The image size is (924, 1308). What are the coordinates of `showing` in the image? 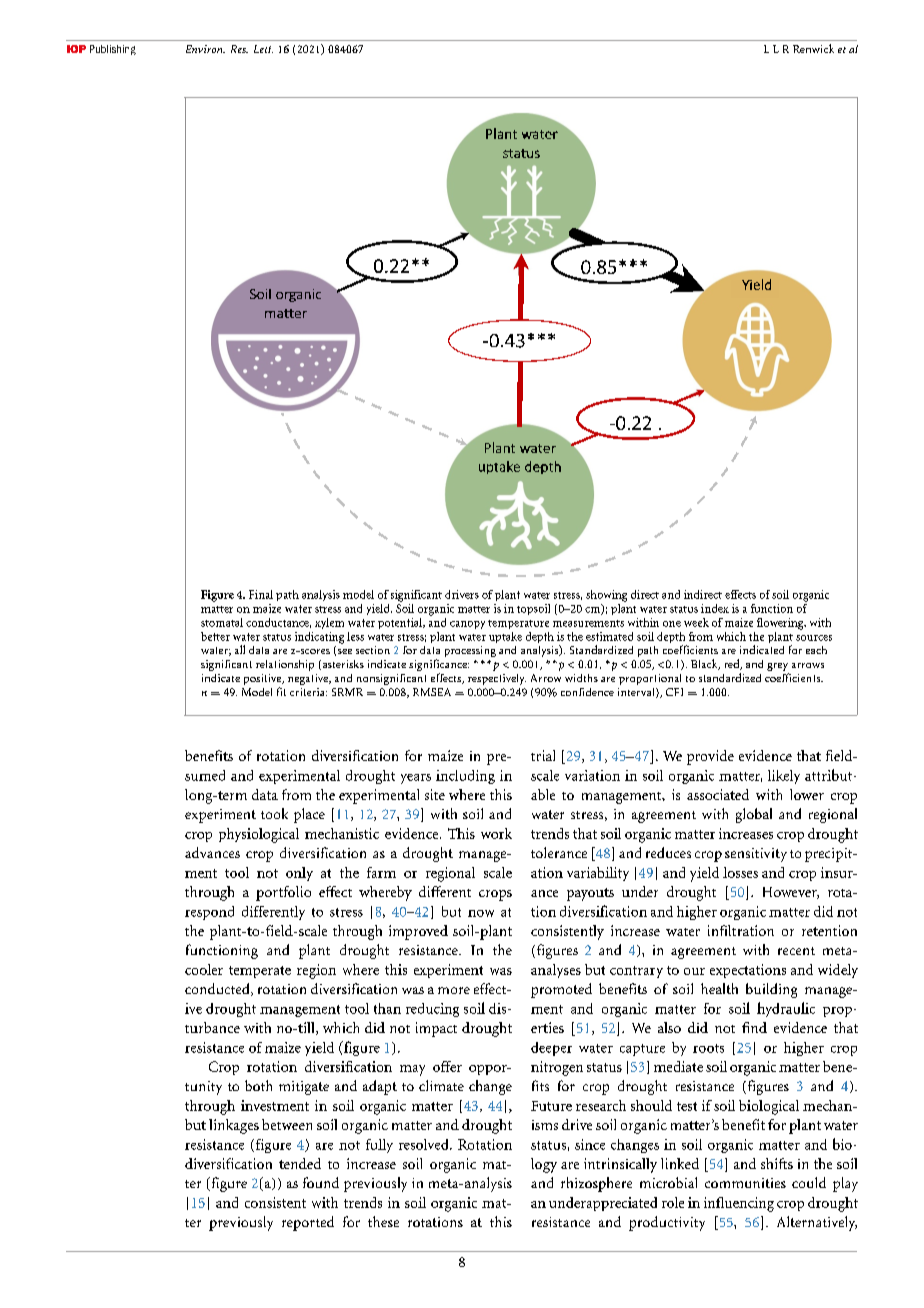 It's located at (606, 596).
